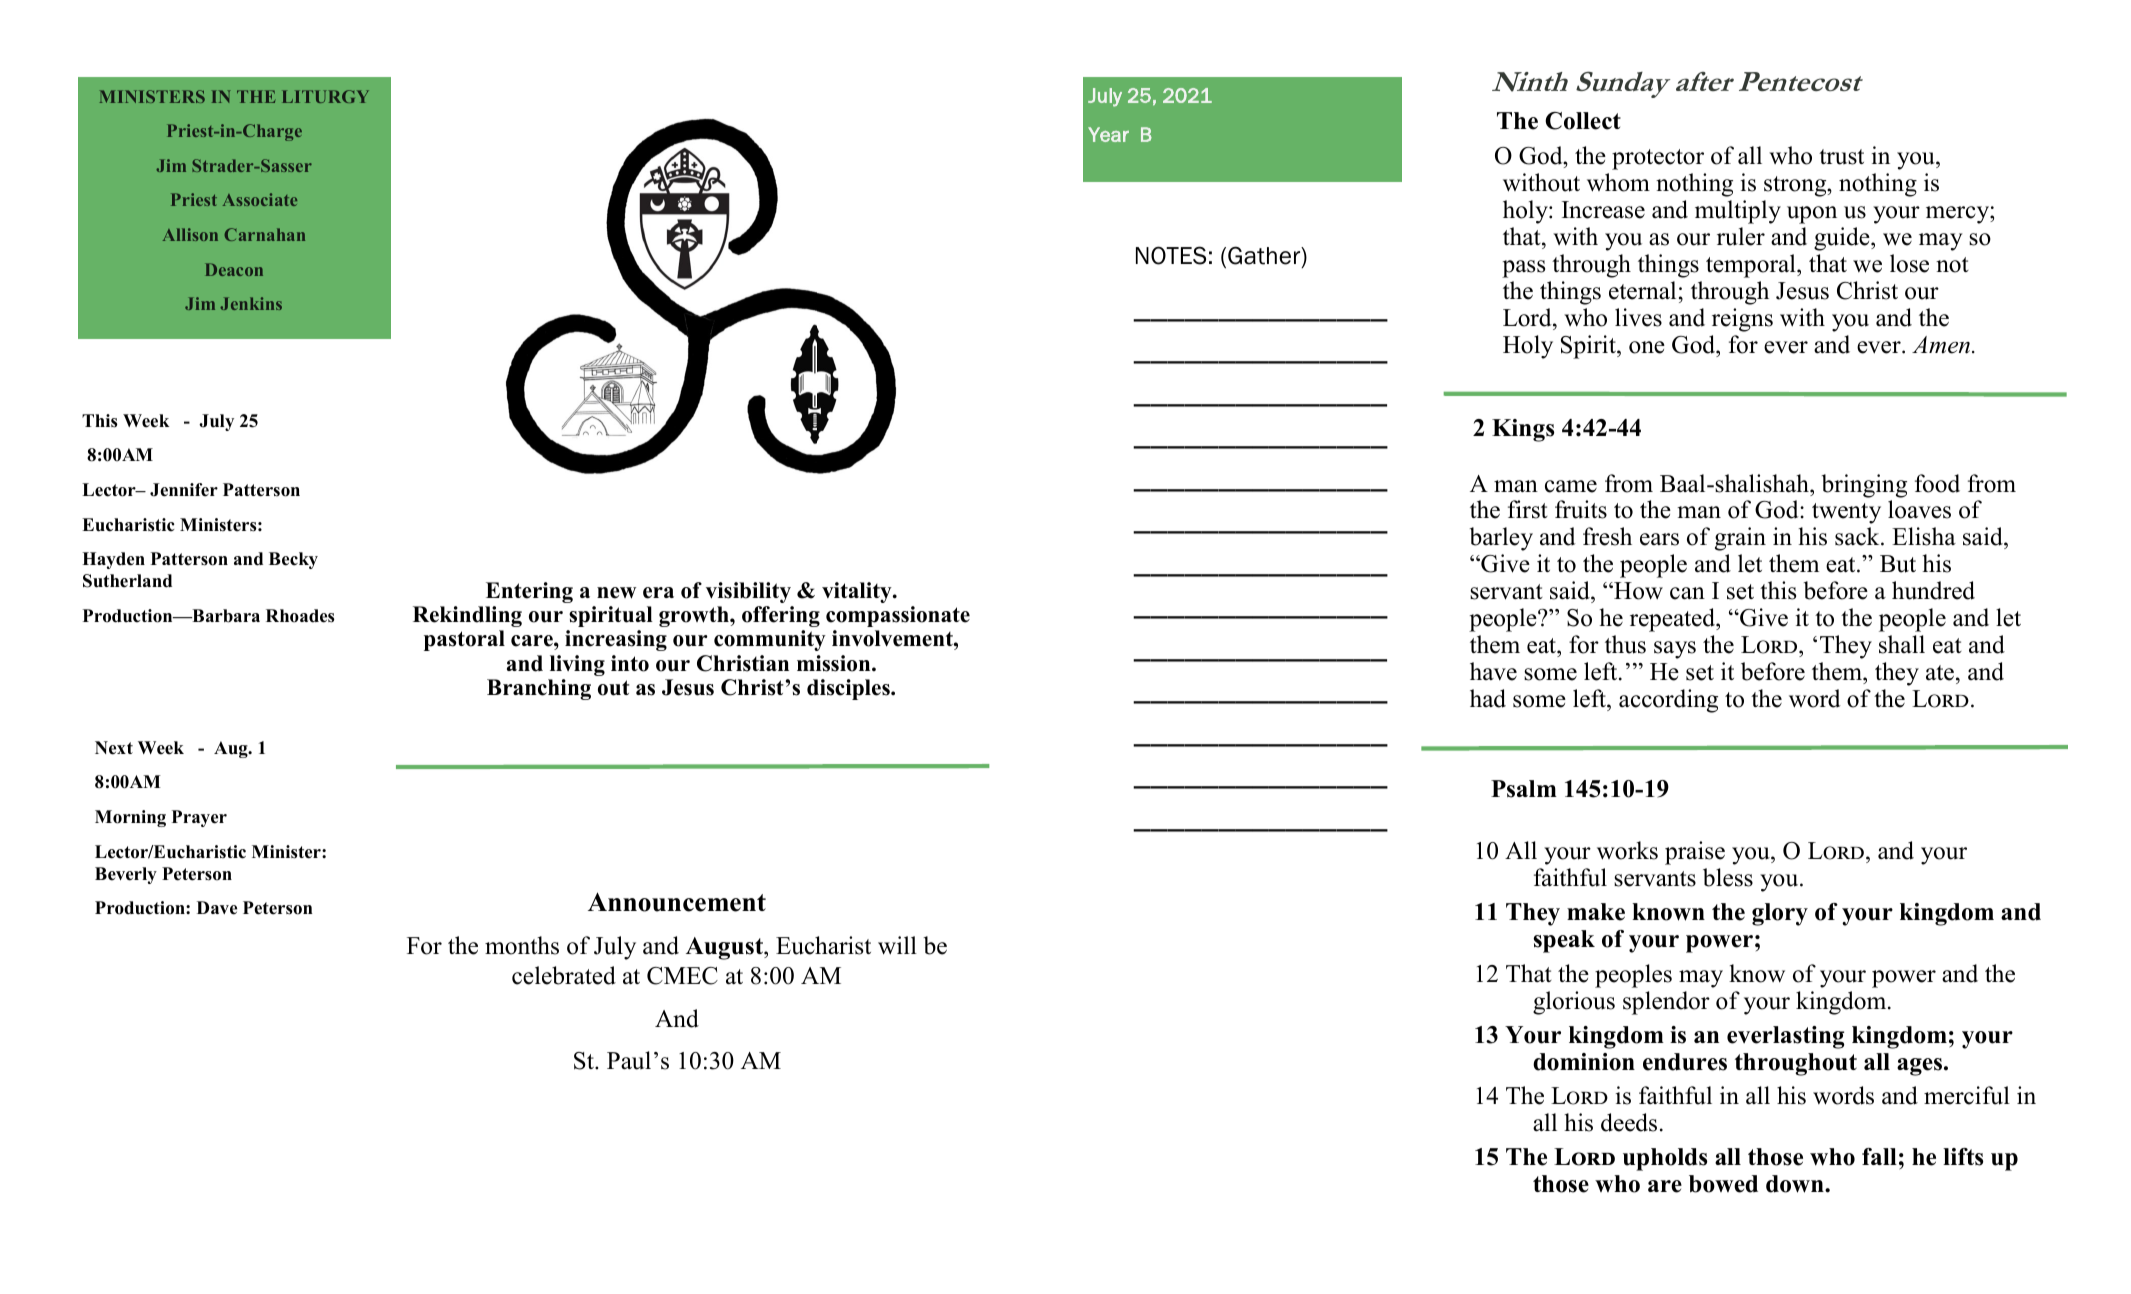  Describe the element at coordinates (564, 975) in the screenshot. I see `celebrated` at that location.
